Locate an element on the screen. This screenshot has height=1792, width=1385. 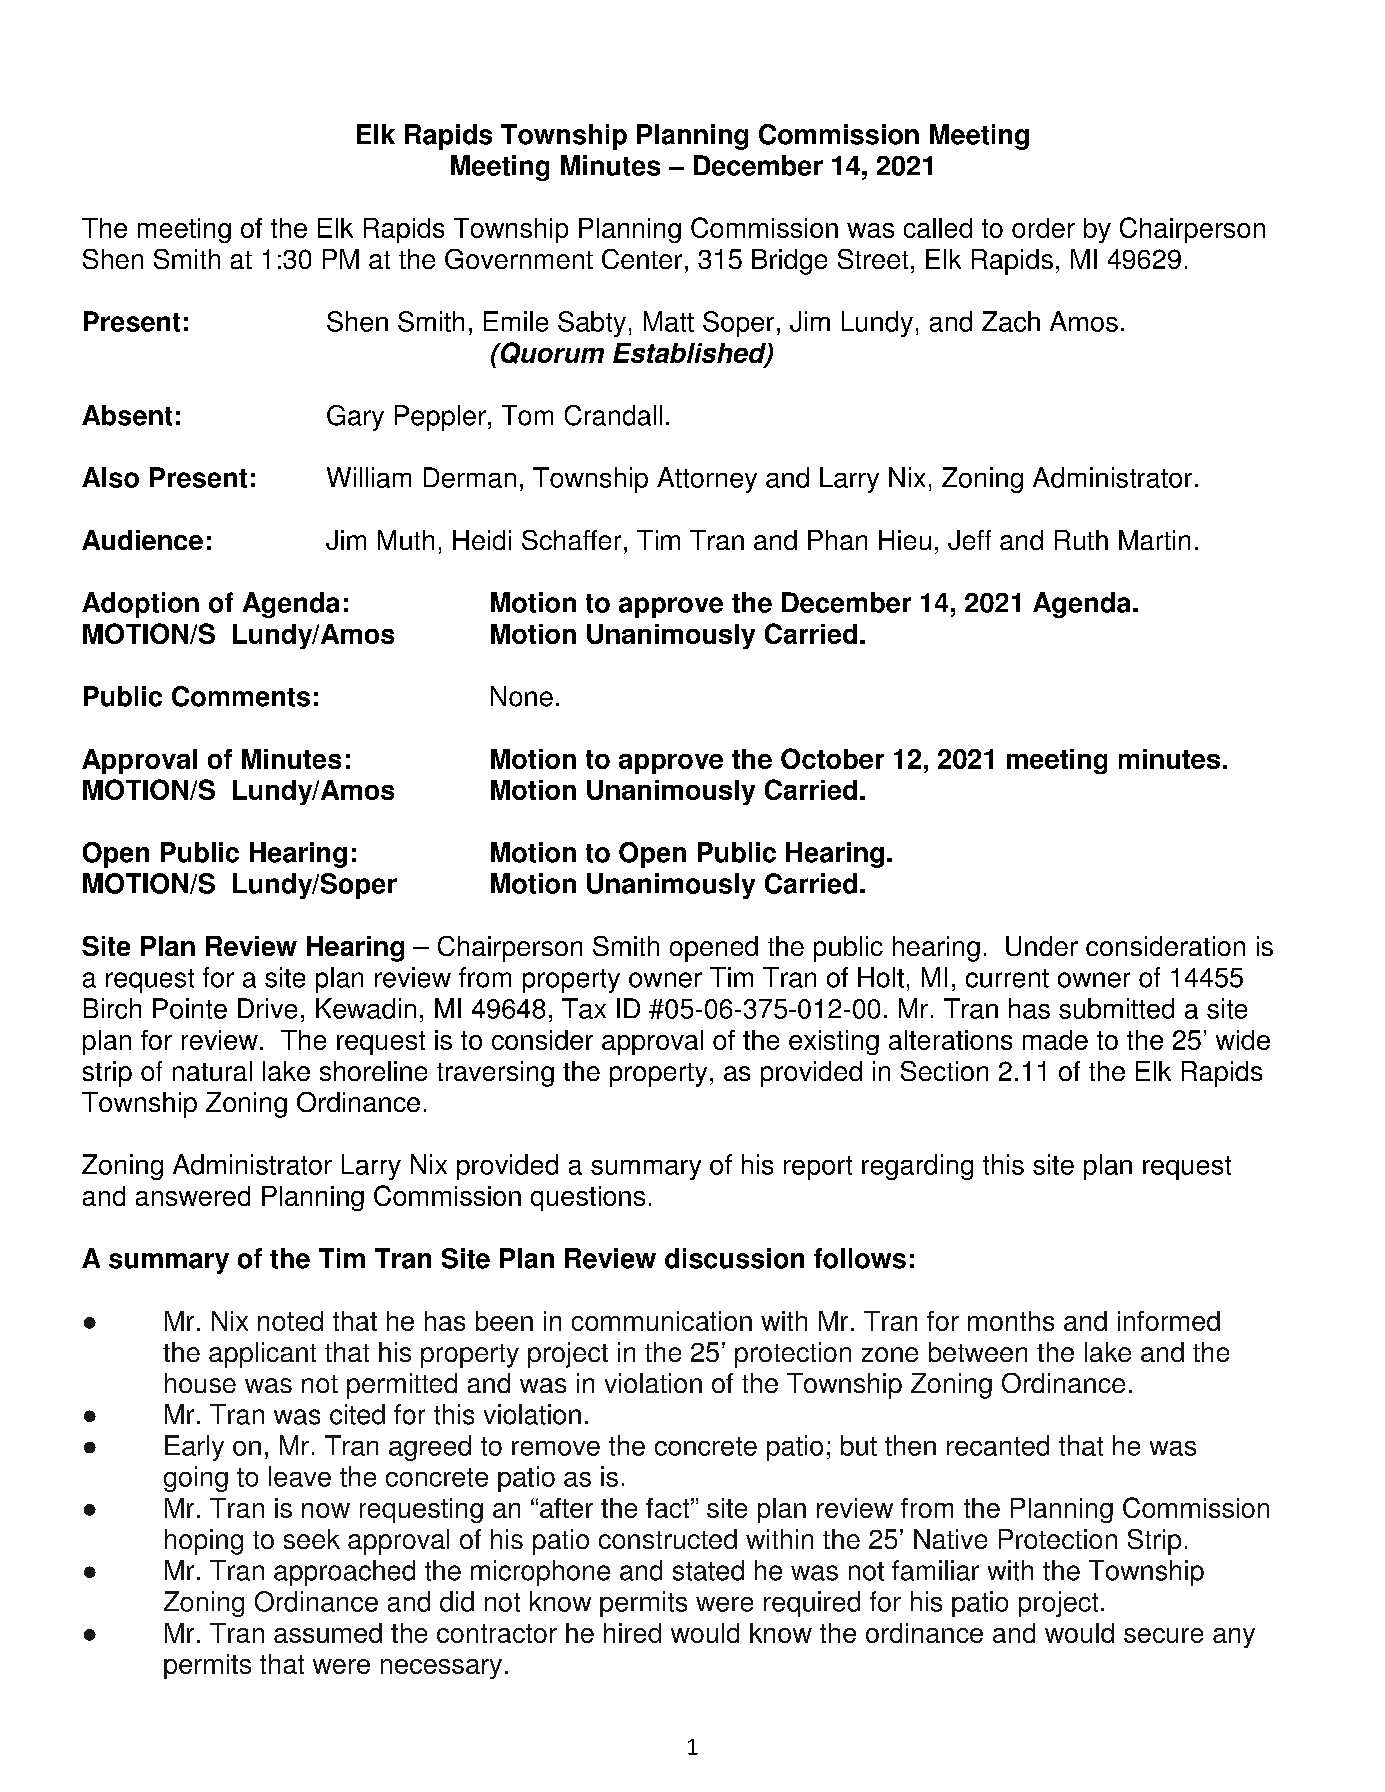
Drive is located at coordinates (267, 1008).
